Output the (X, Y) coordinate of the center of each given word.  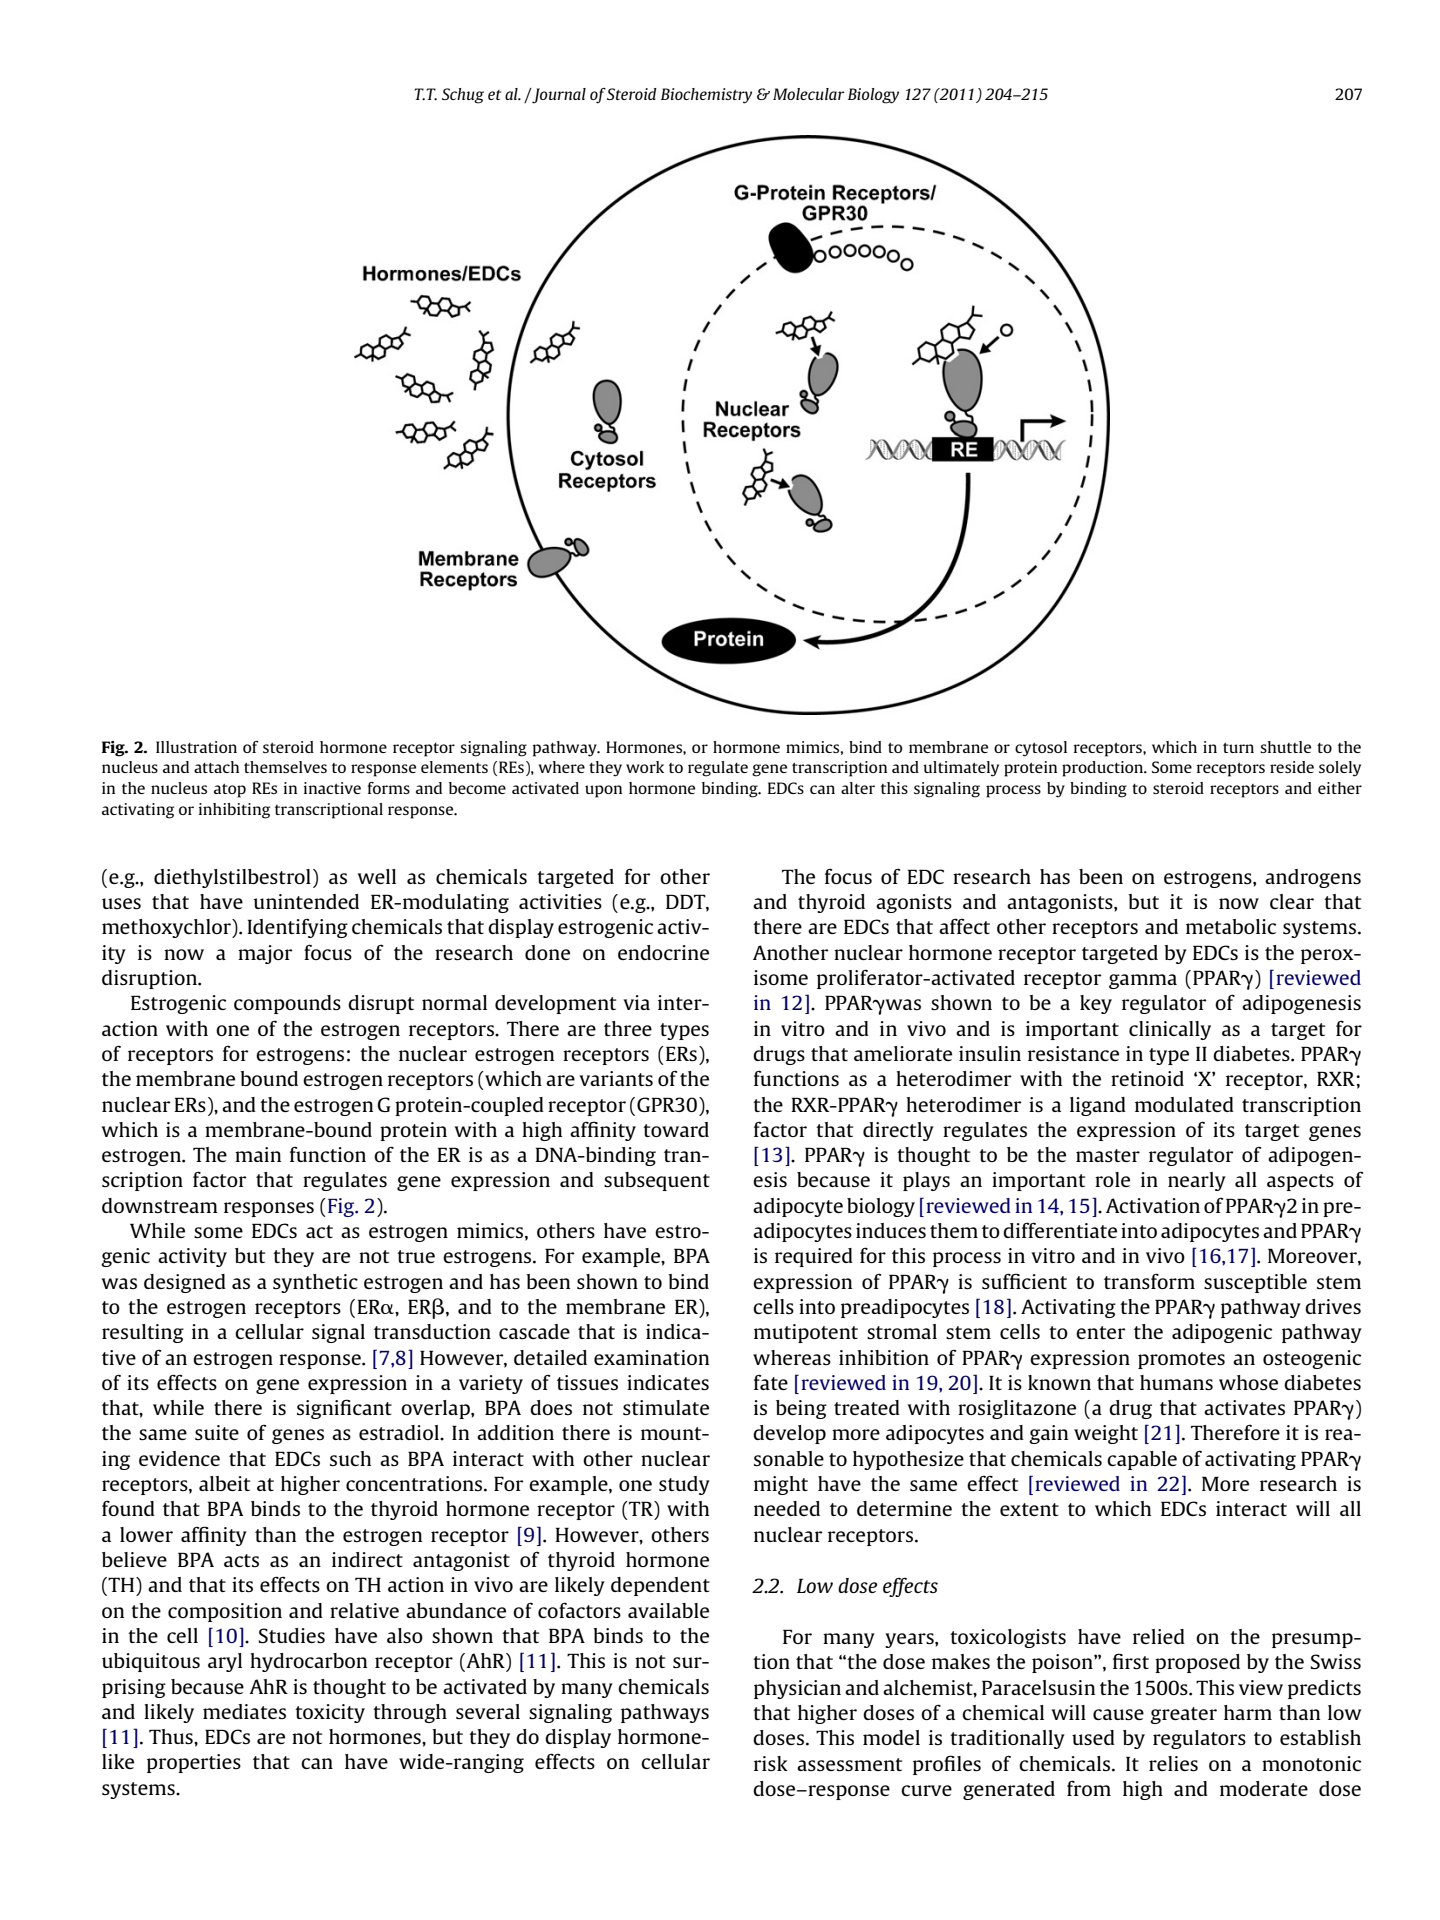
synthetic (315, 1283)
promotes (1181, 1360)
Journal (558, 96)
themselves (285, 767)
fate (771, 1382)
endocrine (663, 952)
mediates (244, 1711)
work (645, 767)
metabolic (1231, 926)
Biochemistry (706, 96)
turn (1238, 748)
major (265, 954)
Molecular (809, 94)
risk (771, 1763)
